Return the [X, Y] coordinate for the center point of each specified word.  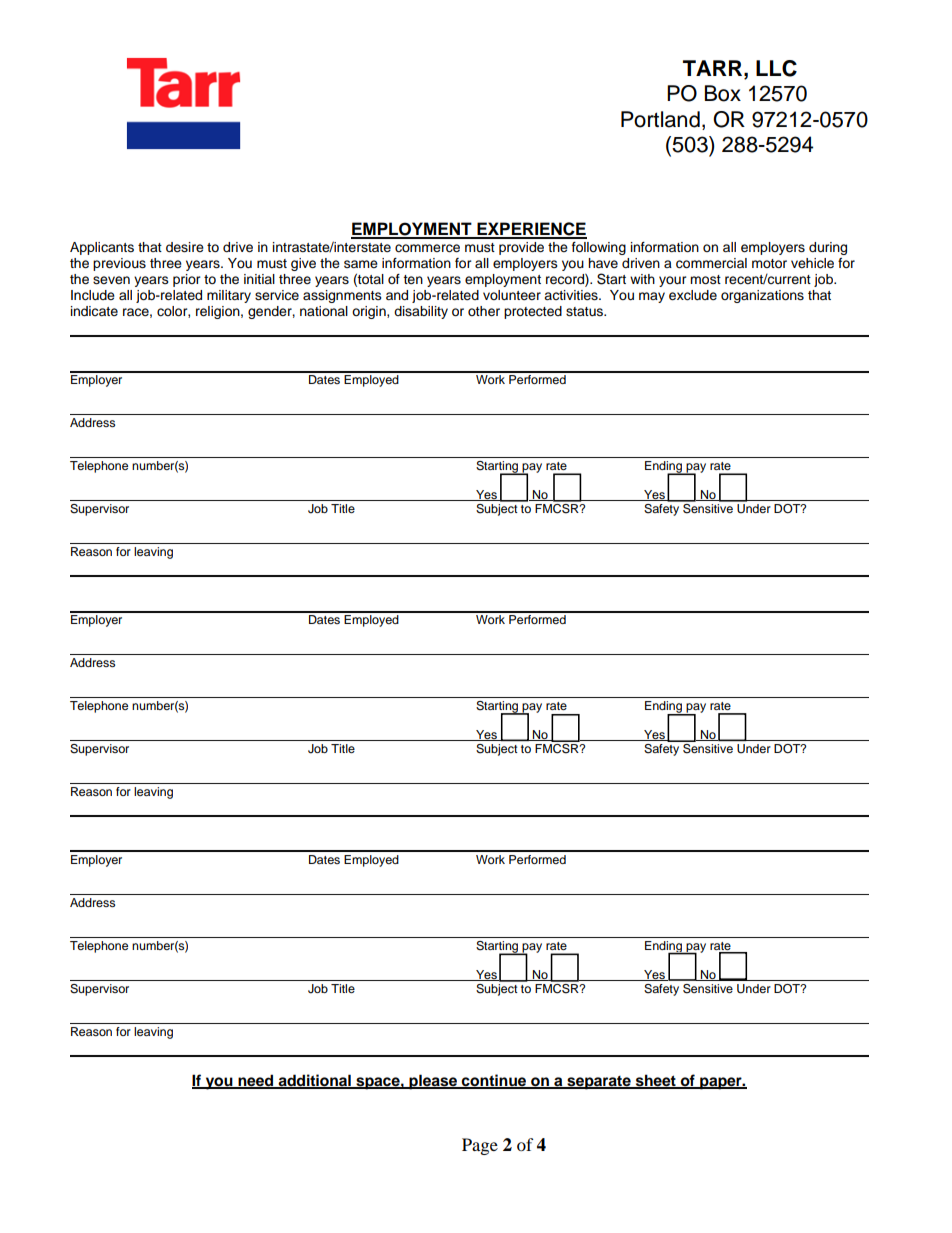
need [256, 1081]
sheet [656, 1081]
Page [480, 1146]
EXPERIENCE [531, 230]
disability [421, 312]
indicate [94, 311]
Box [723, 93]
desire [185, 247]
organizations [762, 296]
